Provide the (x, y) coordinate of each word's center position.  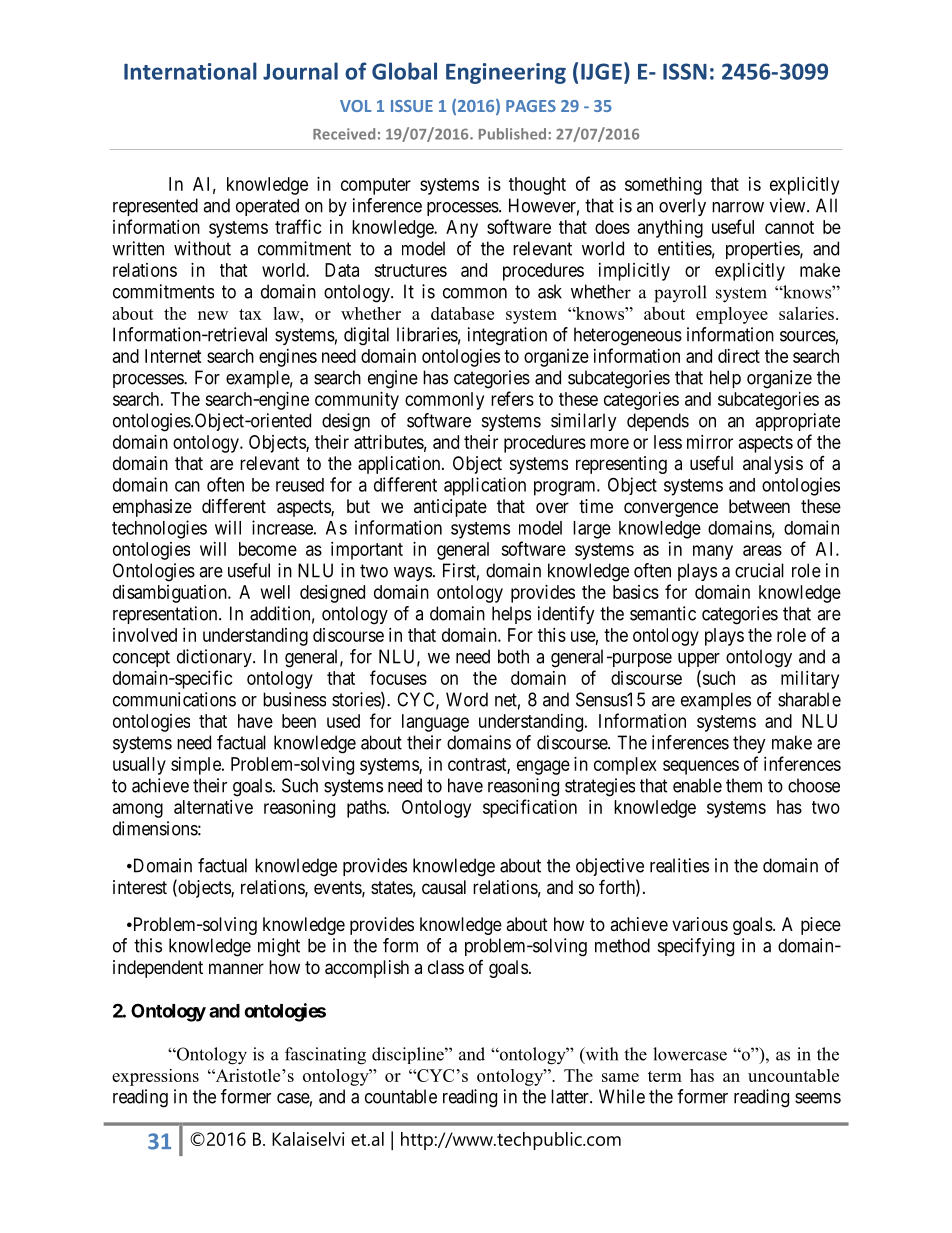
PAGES (531, 106)
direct (739, 356)
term (665, 1076)
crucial (759, 570)
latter (571, 1096)
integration (507, 336)
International (190, 71)
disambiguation (171, 594)
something (663, 186)
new (213, 315)
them (744, 785)
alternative (213, 807)
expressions (155, 1077)
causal (444, 887)
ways (413, 574)
